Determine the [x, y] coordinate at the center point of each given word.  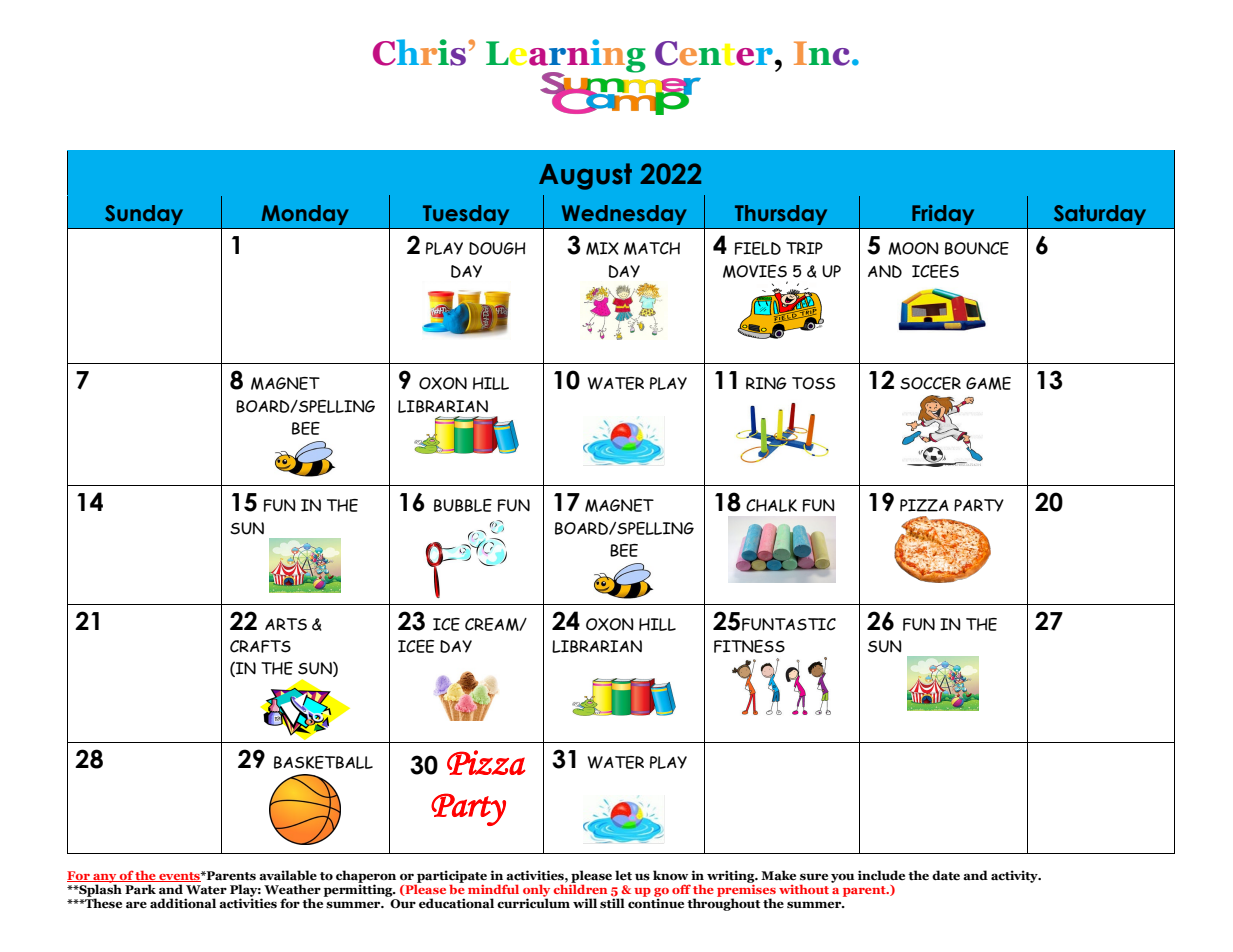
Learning [566, 57]
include [881, 875]
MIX [602, 248]
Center [714, 53]
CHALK [771, 505]
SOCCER [930, 383]
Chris [421, 52]
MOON [913, 248]
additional [183, 903]
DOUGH [497, 248]
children [580, 888]
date [946, 875]
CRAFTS [260, 646]
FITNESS [749, 646]
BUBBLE [463, 505]
